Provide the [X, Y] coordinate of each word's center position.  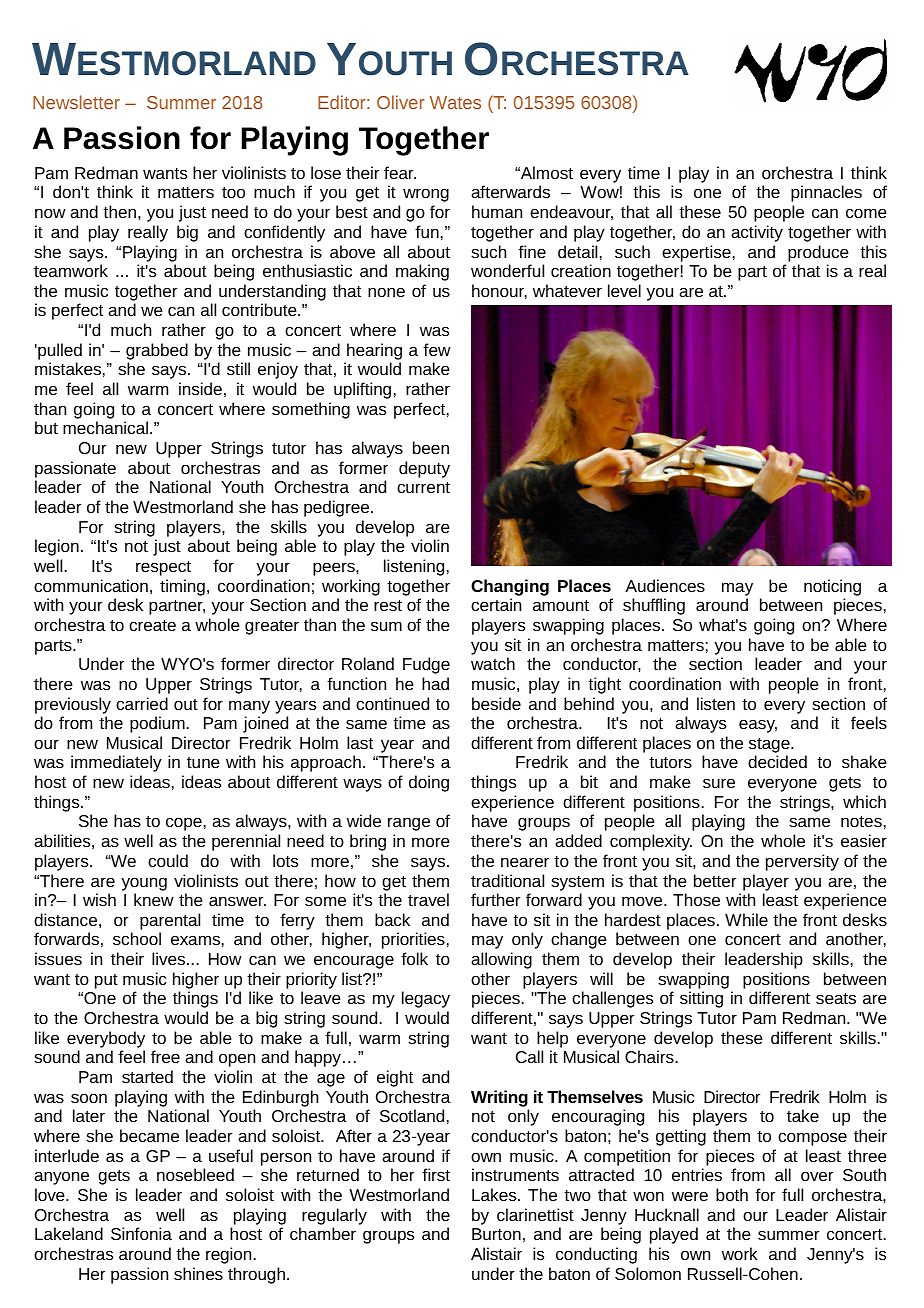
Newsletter [76, 102]
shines [198, 1273]
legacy [426, 999]
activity [757, 233]
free [165, 1056]
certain [496, 604]
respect [163, 568]
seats [836, 998]
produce [818, 253]
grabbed [157, 351]
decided [777, 761]
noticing [832, 587]
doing [429, 783]
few [437, 349]
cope [184, 824]
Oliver [401, 102]
